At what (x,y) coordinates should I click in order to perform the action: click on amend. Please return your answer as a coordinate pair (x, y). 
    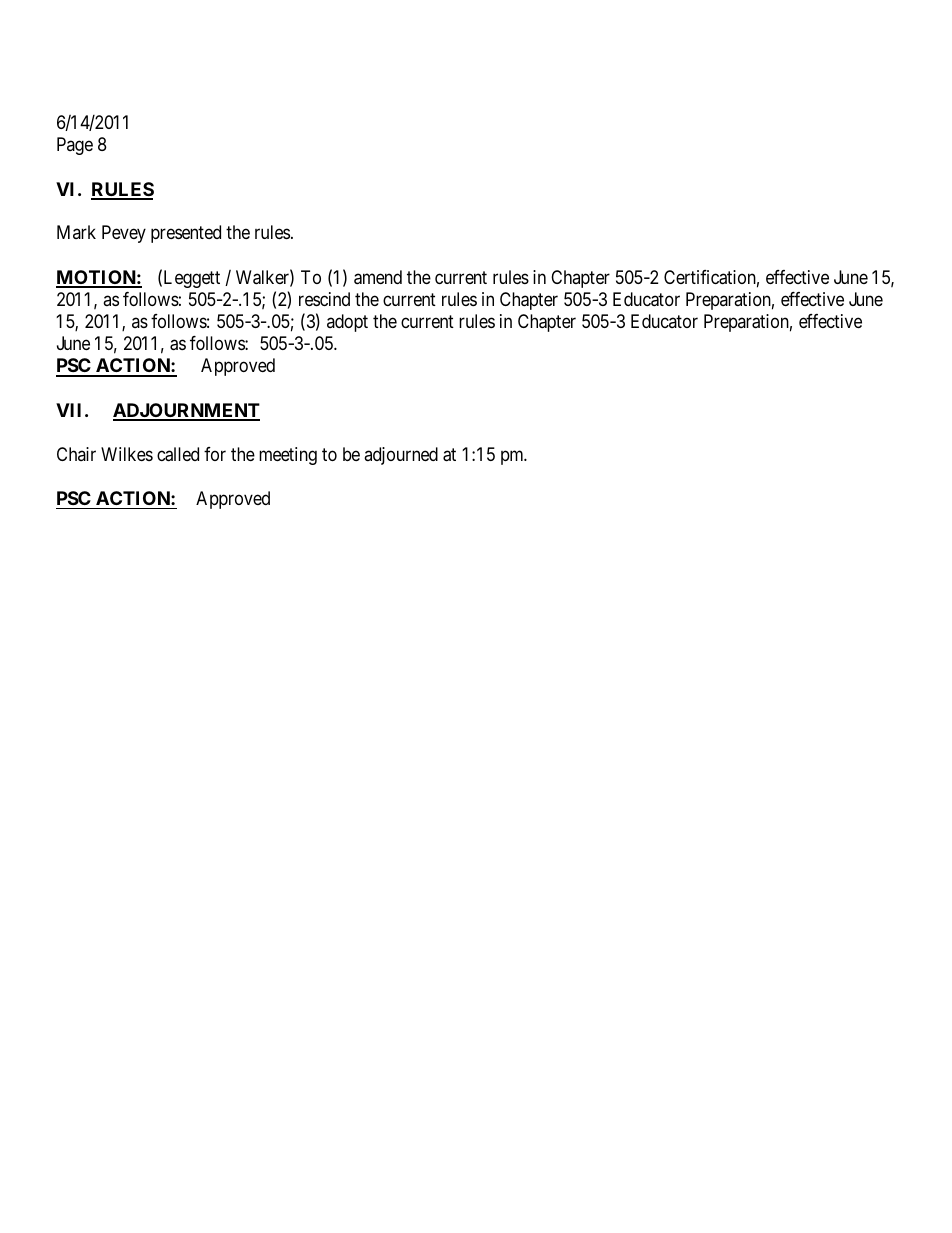
    Looking at the image, I should click on (378, 277).
